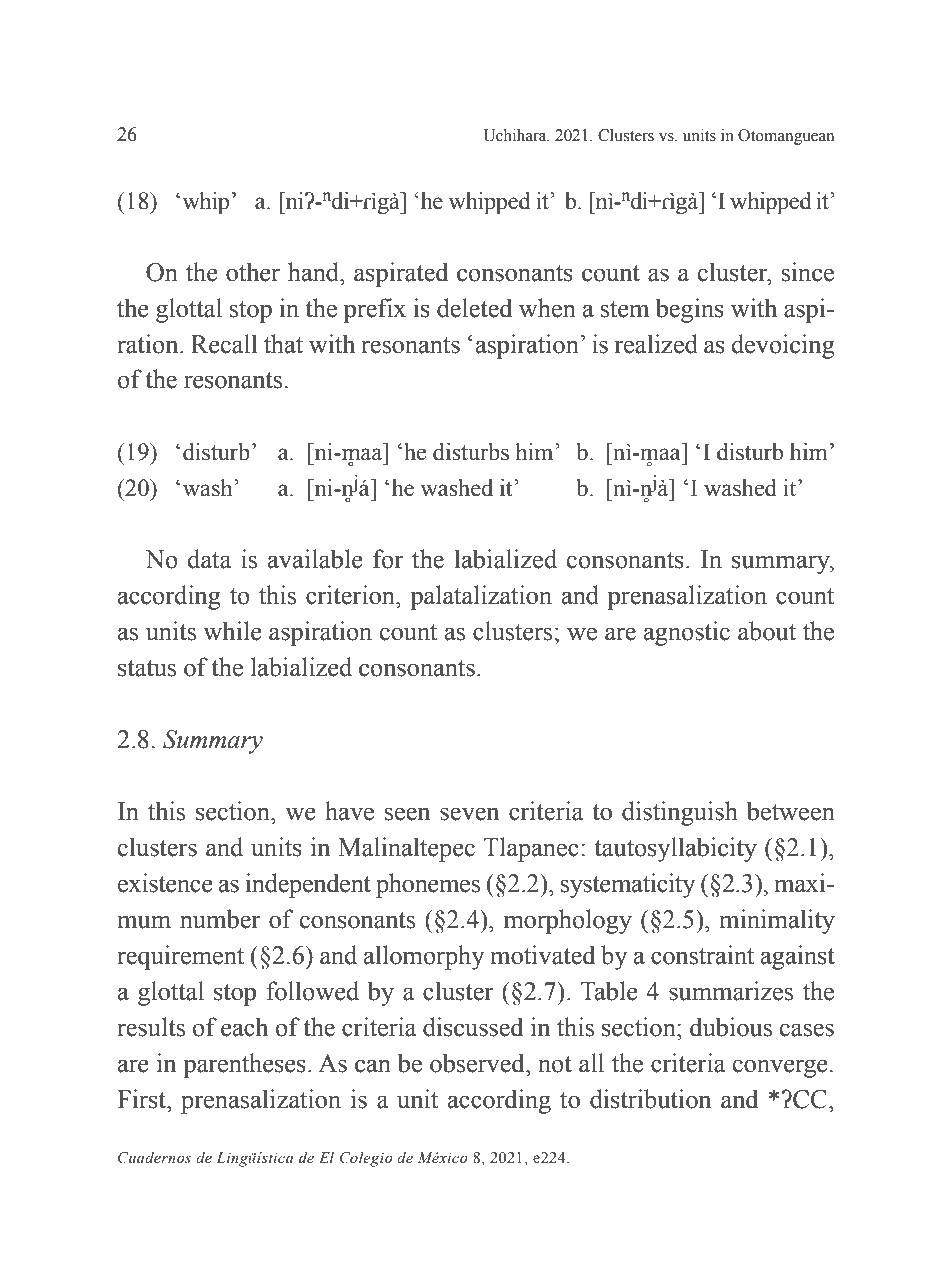  I want to click on criterion, so click(351, 595).
